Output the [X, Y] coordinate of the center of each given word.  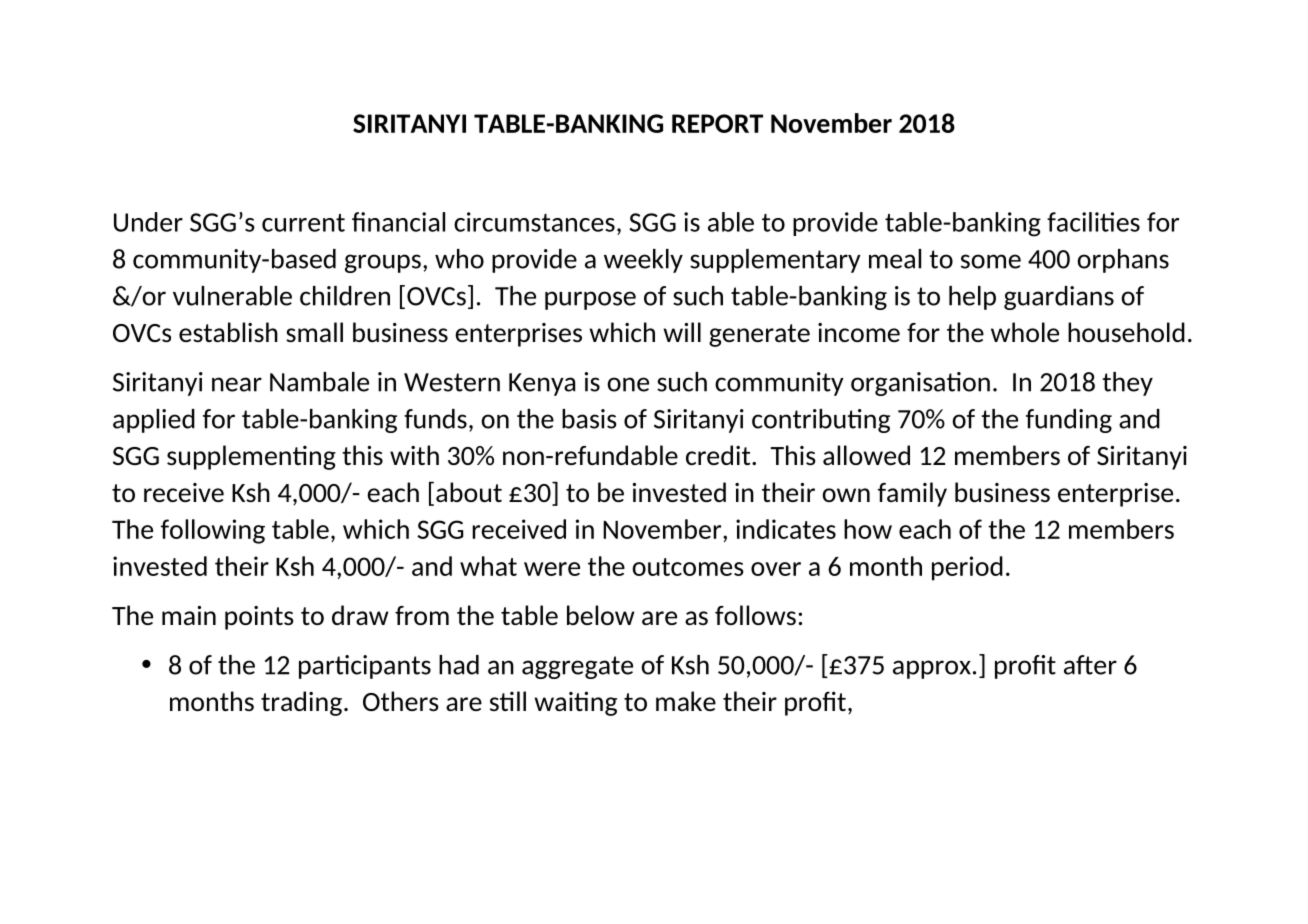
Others [401, 701]
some [991, 261]
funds [435, 419]
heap [972, 298]
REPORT [717, 123]
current [303, 223]
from [422, 615]
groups [383, 263]
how [868, 529]
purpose [590, 300]
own [846, 495]
